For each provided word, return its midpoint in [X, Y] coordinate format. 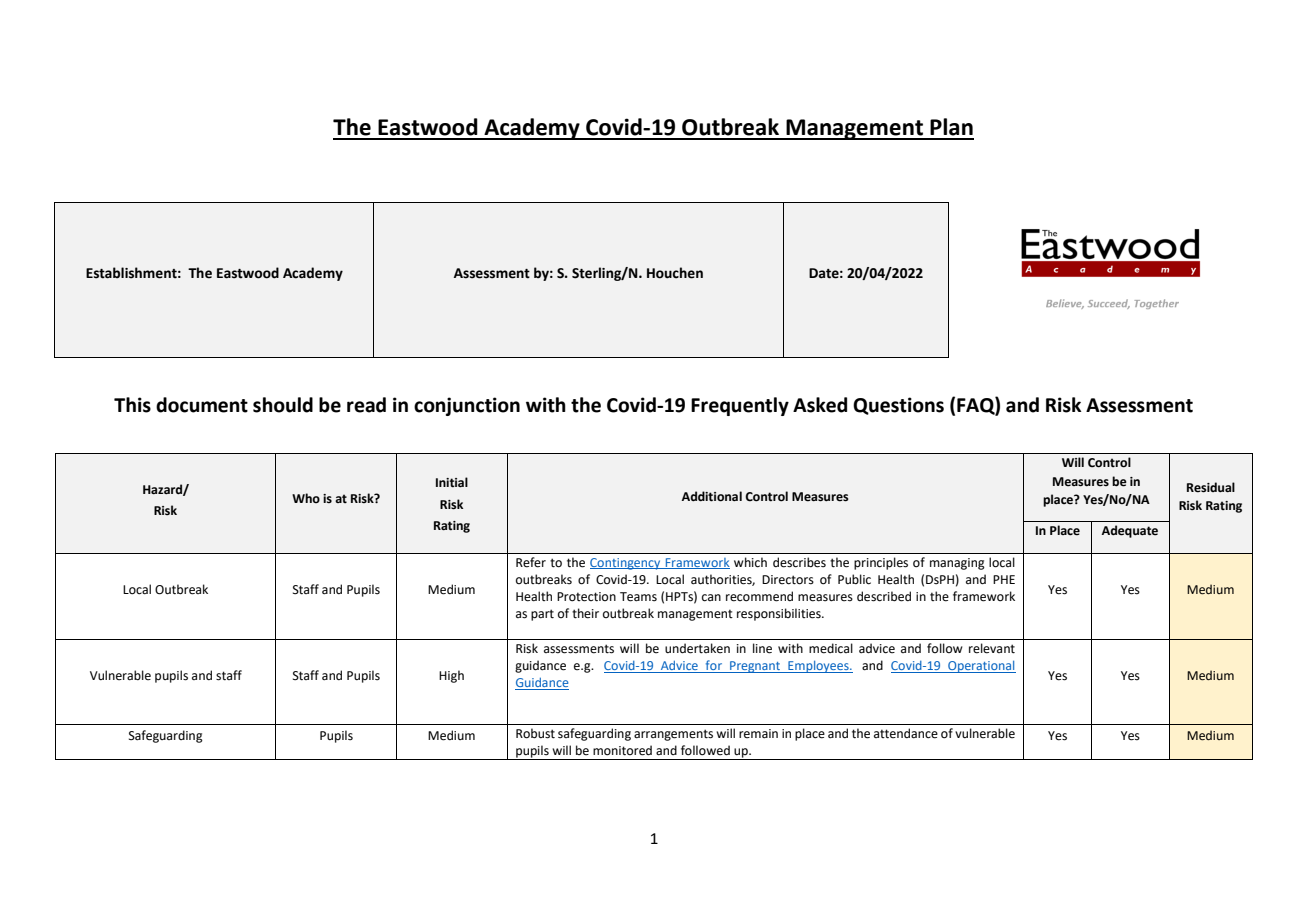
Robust [535, 733]
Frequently [740, 406]
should [283, 405]
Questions [898, 406]
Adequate [1130, 531]
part [542, 615]
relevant [992, 648]
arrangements [673, 735]
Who [306, 498]
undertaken [697, 648]
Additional [712, 496]
